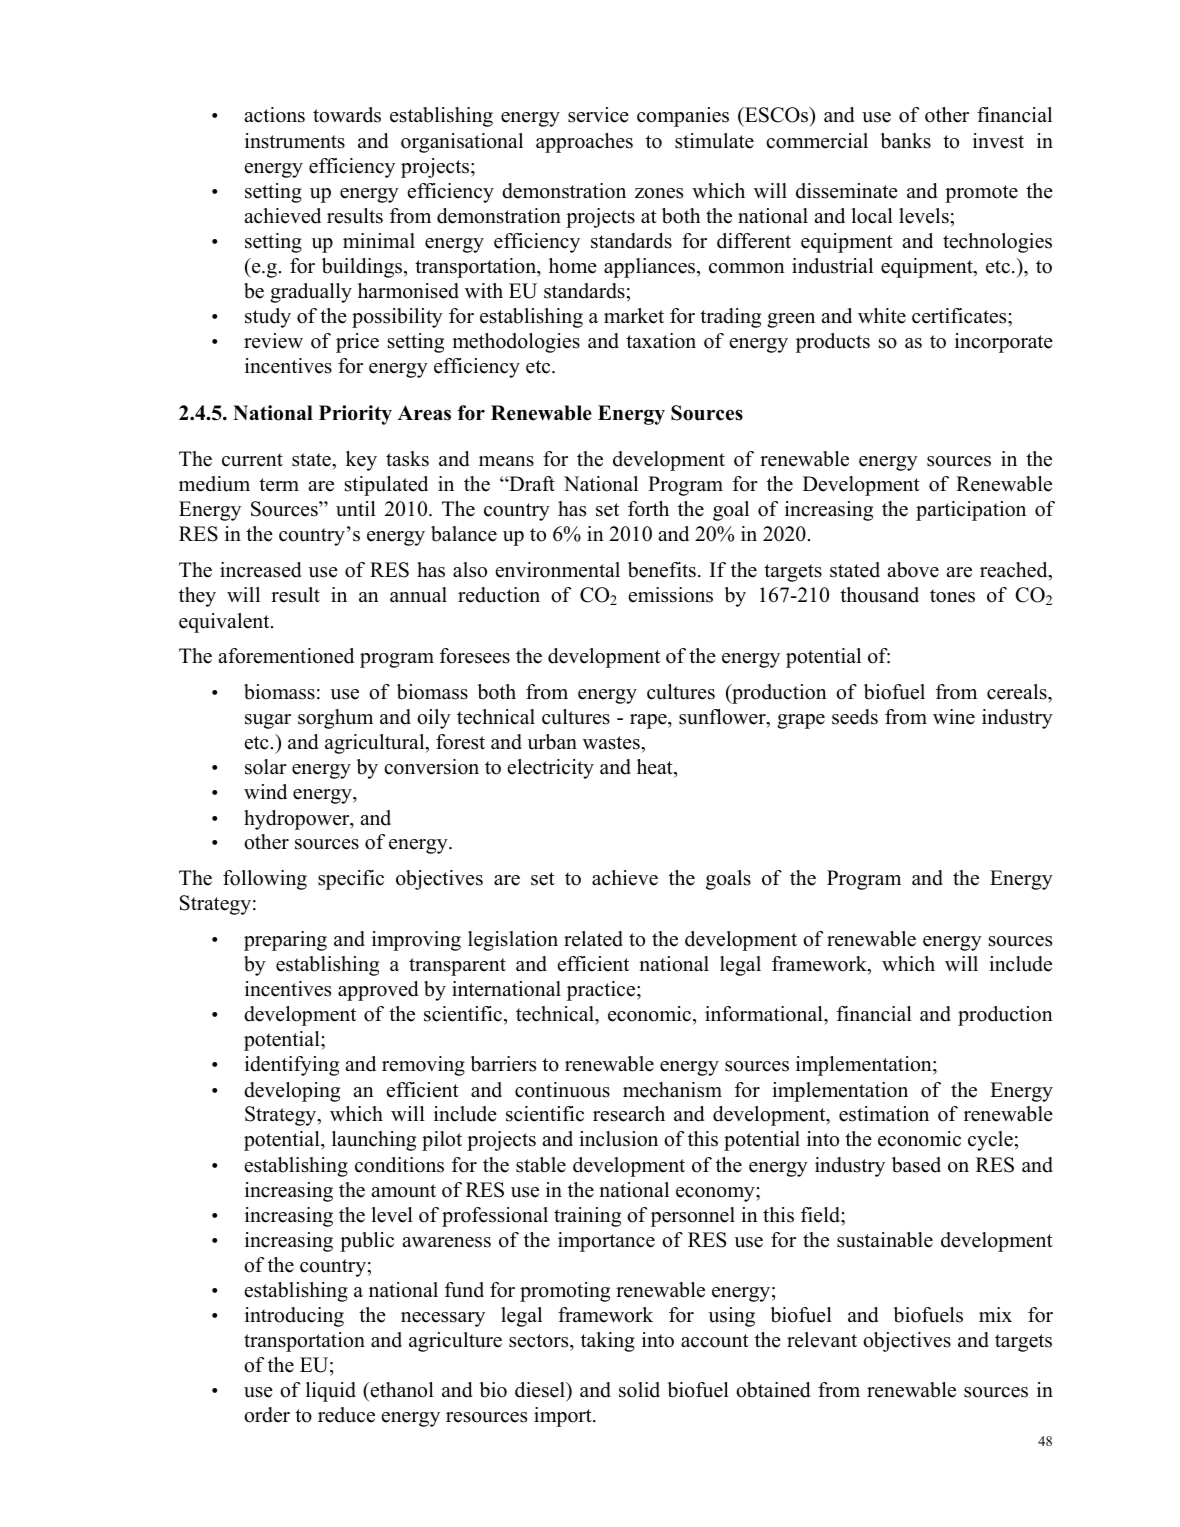 Image resolution: width=1180 pixels, height=1527 pixels. I want to click on liquid, so click(331, 1392).
